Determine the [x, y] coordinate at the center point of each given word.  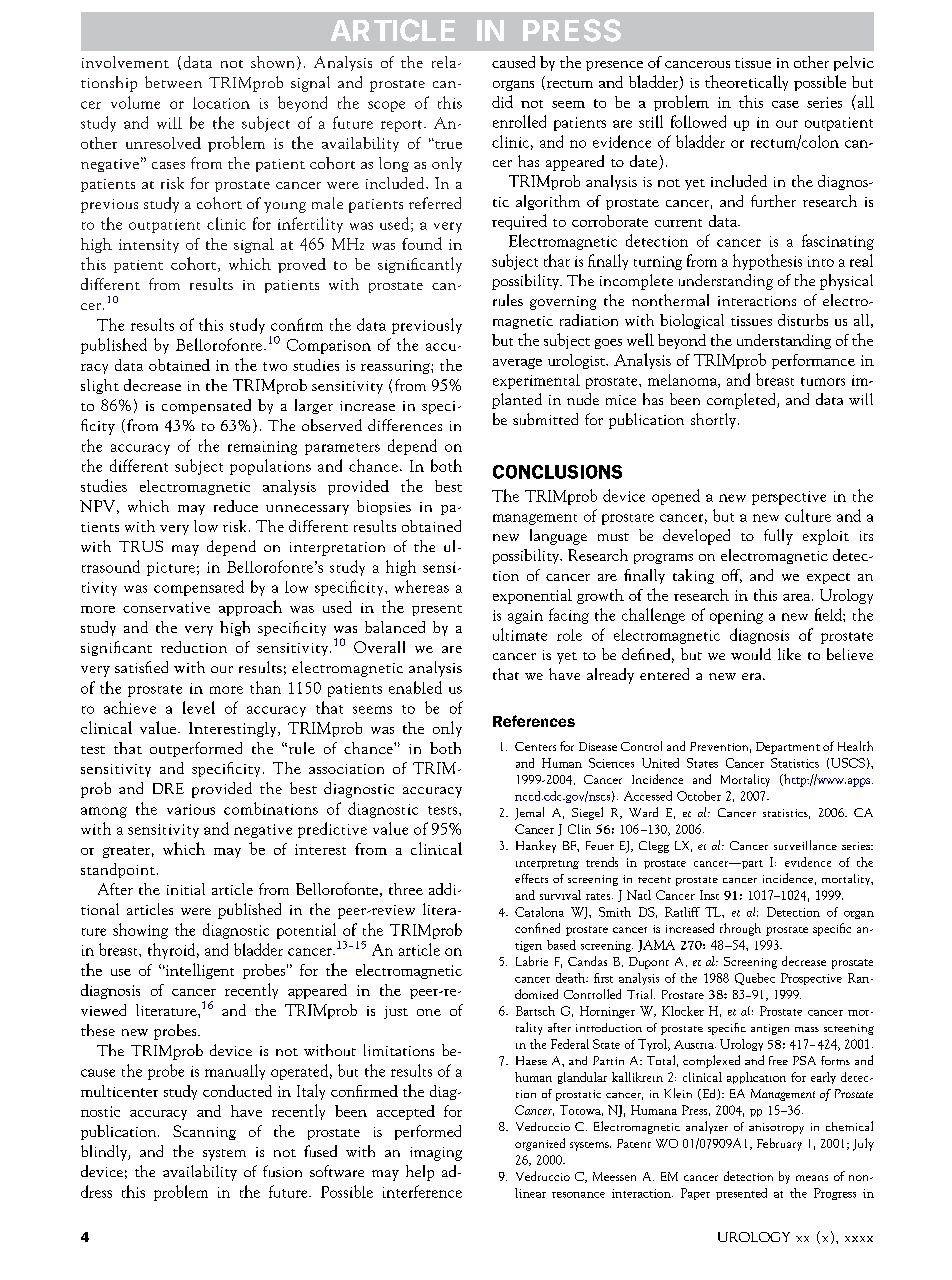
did [502, 101]
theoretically [746, 83]
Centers [535, 746]
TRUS [141, 546]
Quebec [755, 979]
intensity [149, 246]
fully [778, 537]
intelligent [199, 971]
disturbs [803, 320]
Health [855, 746]
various [191, 809]
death [572, 978]
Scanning [204, 1132]
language [558, 537]
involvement [125, 62]
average [517, 363]
